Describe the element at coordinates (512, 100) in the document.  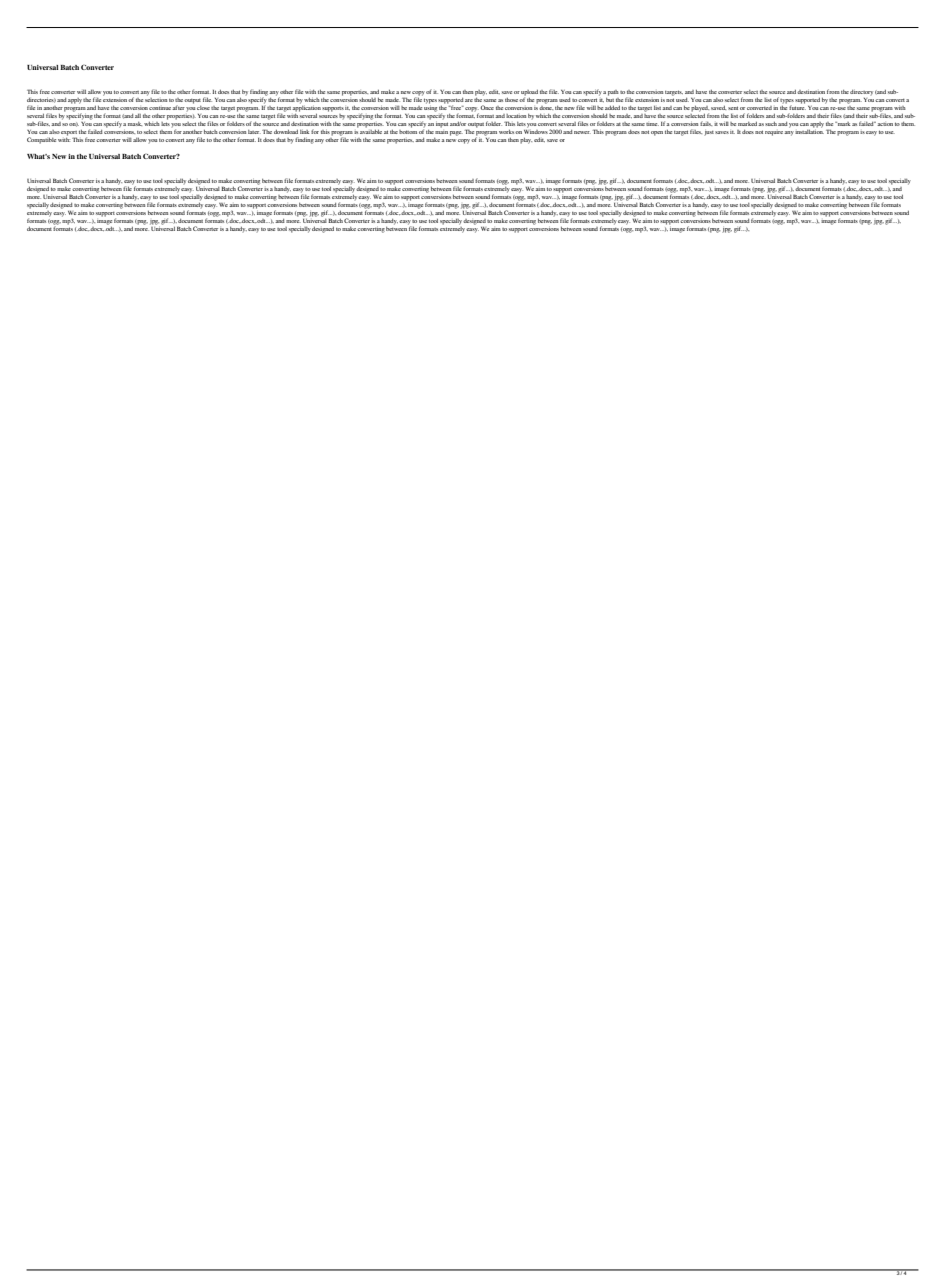
I see `those` at that location.
